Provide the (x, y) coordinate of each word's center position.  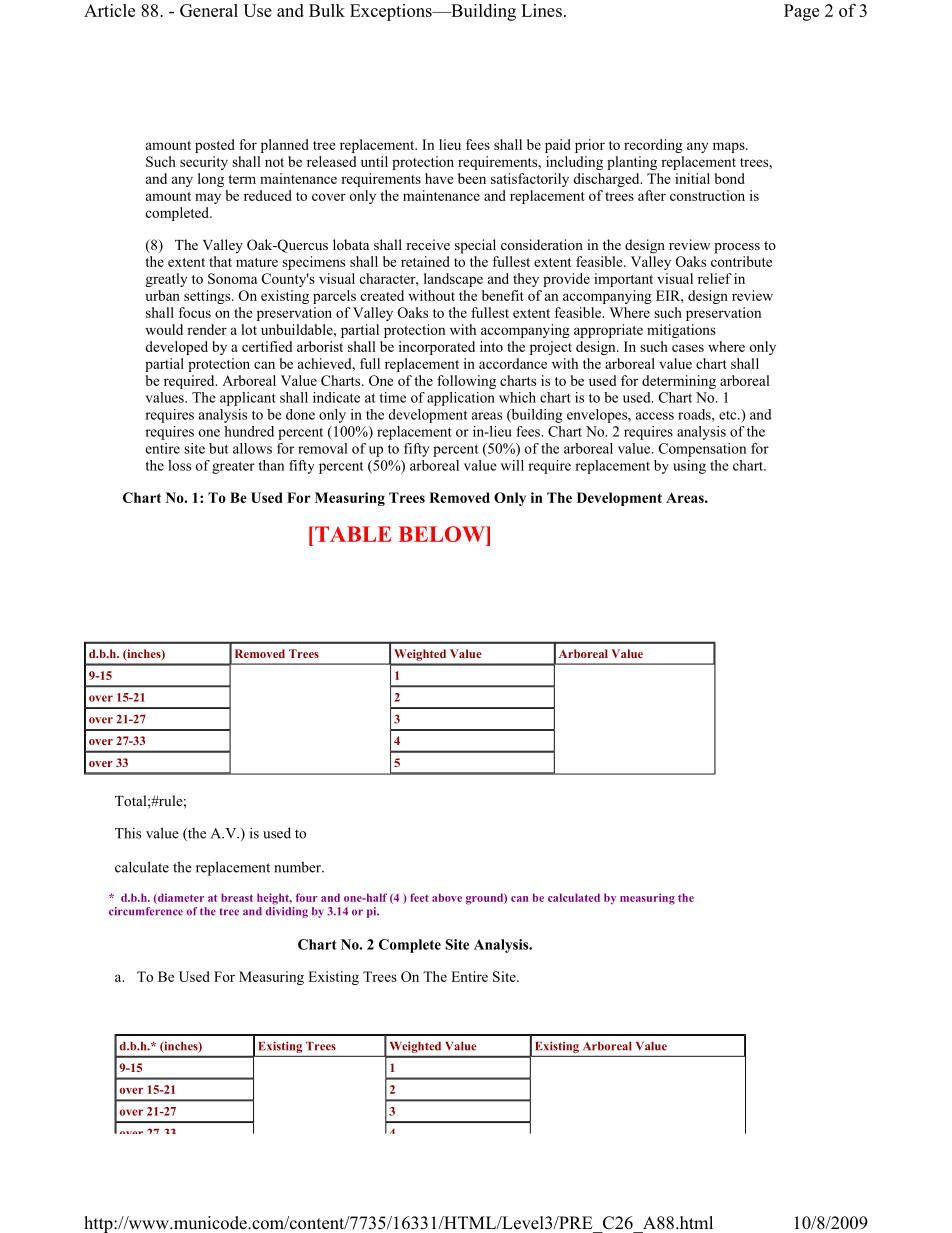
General (209, 10)
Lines (541, 10)
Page (801, 12)
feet (419, 897)
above (447, 897)
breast (237, 897)
